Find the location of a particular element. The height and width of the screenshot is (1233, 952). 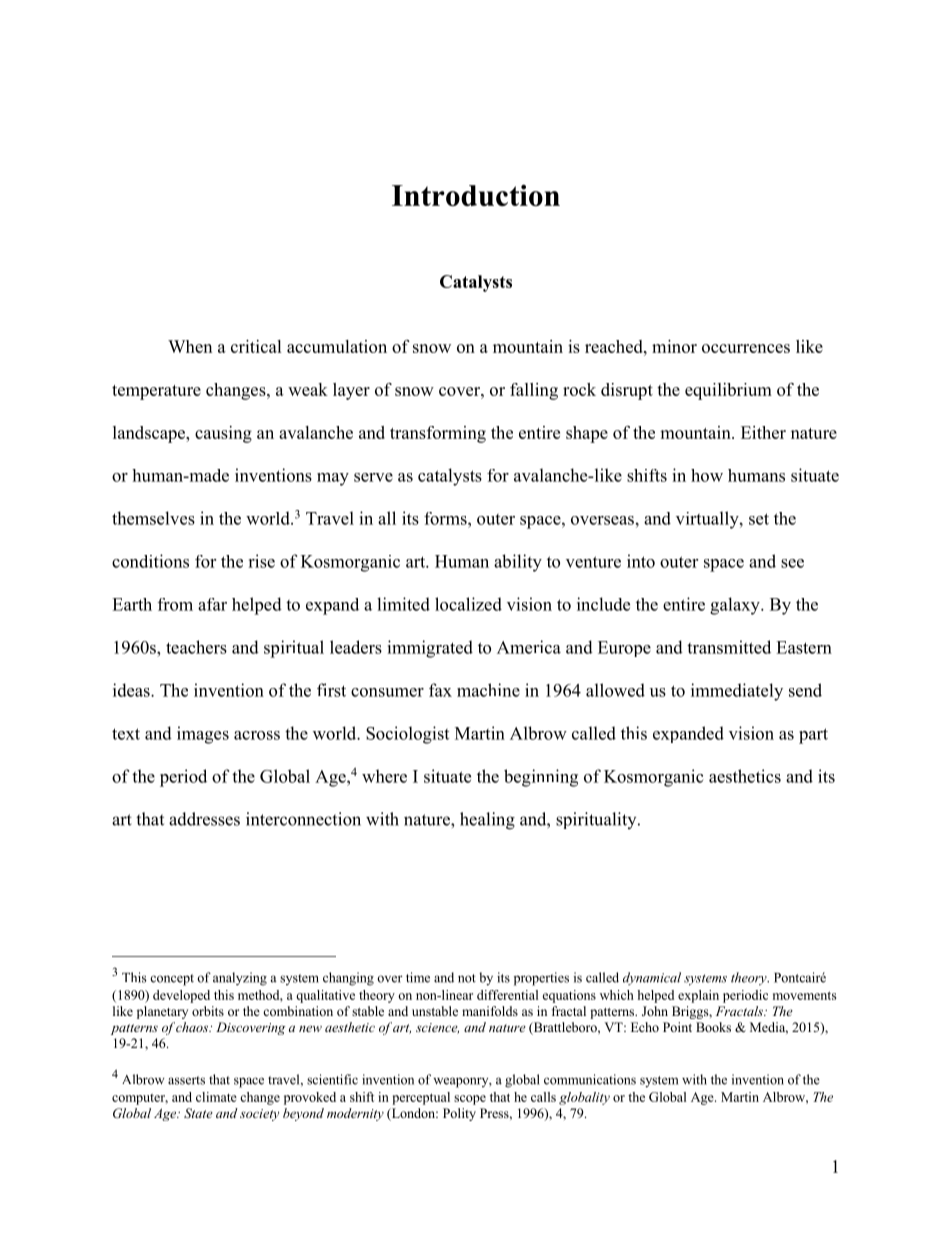

teachers is located at coordinates (196, 647).
